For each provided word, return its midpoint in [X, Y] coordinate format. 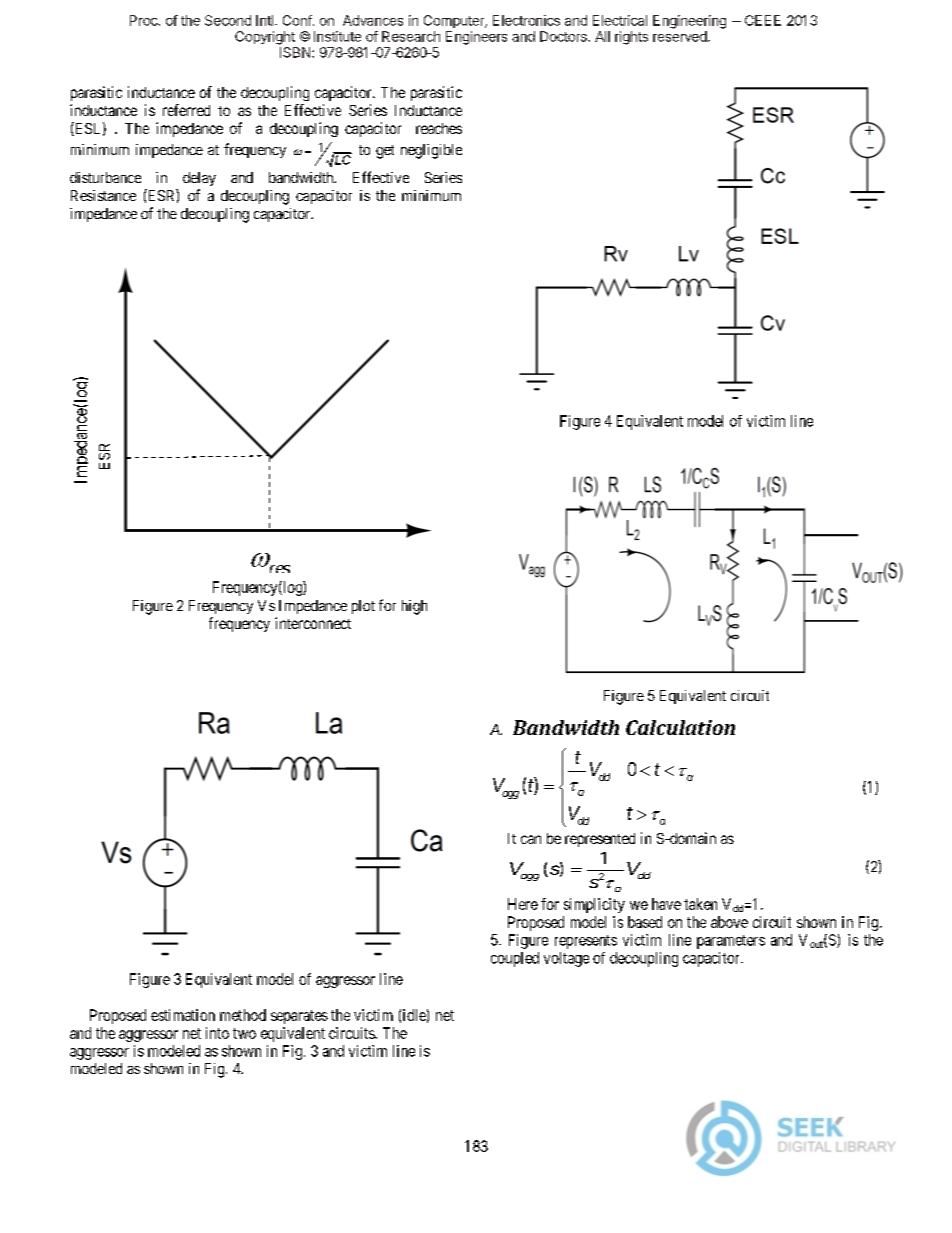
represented [600, 840]
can [531, 839]
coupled [515, 959]
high [414, 607]
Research [411, 36]
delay [199, 179]
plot [363, 607]
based [645, 922]
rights [631, 38]
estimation [183, 1015]
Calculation [680, 727]
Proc [145, 20]
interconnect [313, 623]
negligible [431, 151]
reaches [439, 128]
